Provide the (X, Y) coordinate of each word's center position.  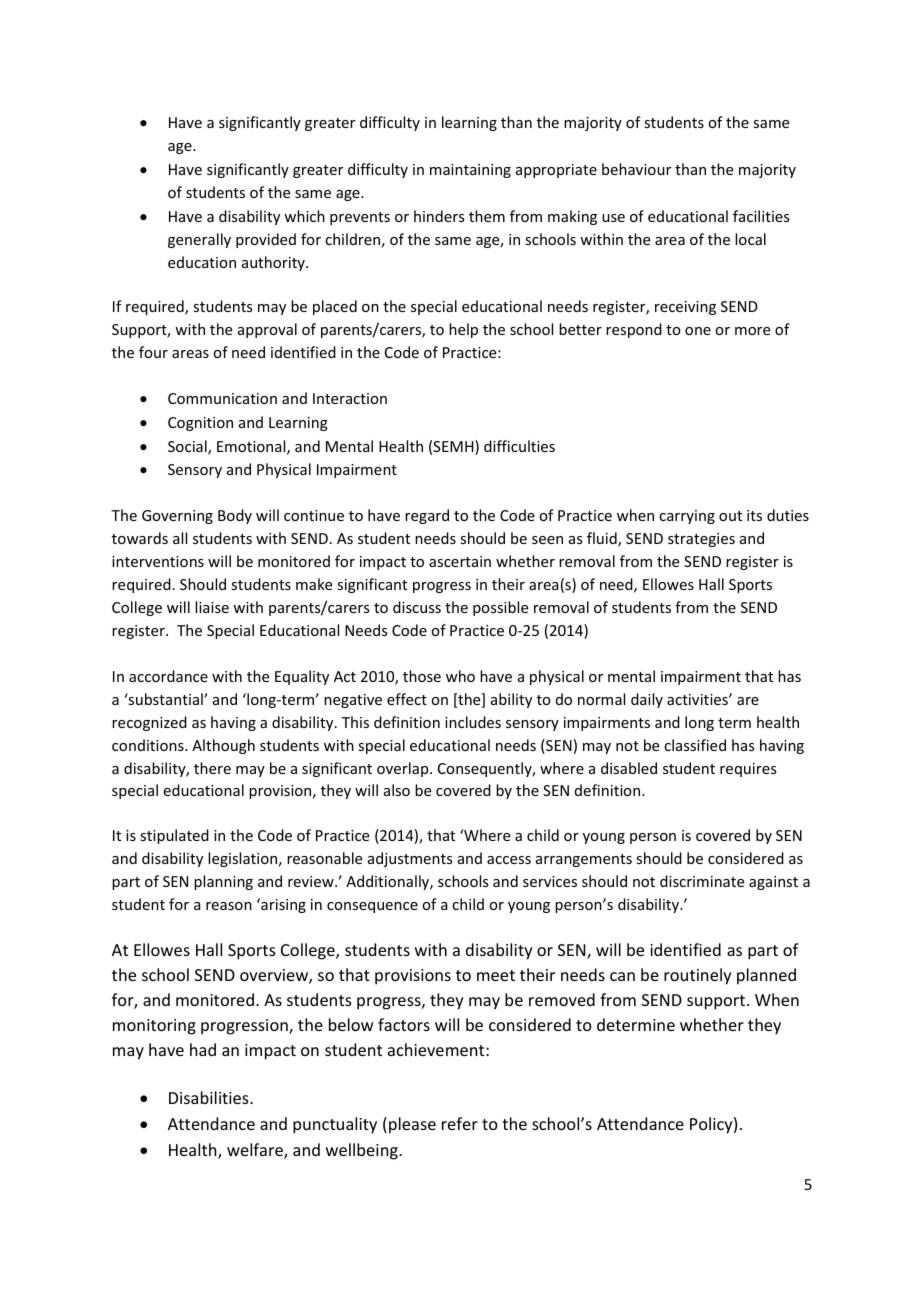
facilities (761, 216)
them (487, 216)
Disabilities (210, 1097)
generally (199, 240)
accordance (168, 676)
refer (460, 1123)
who (460, 676)
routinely (698, 976)
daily (647, 700)
